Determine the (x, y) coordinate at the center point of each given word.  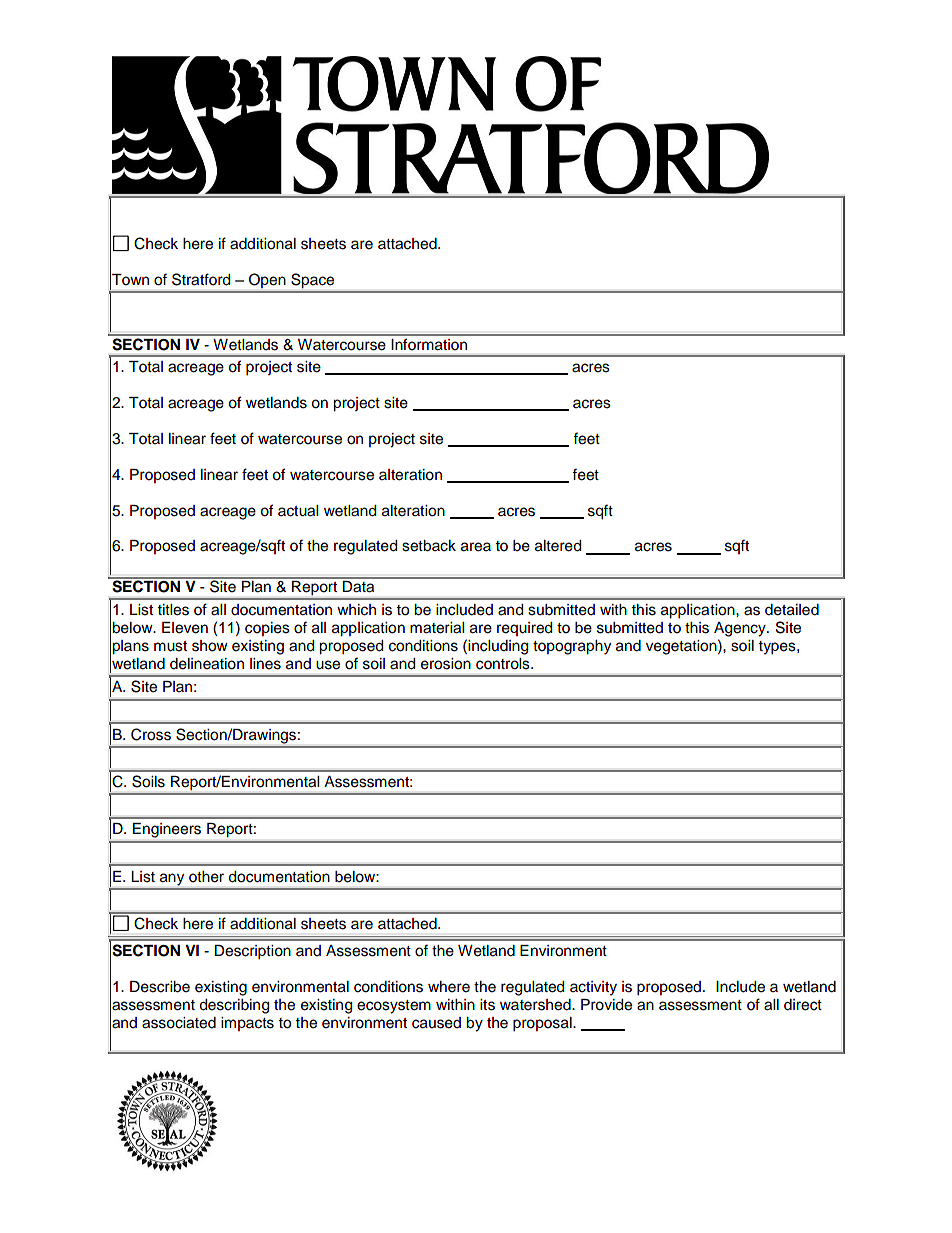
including (497, 647)
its (487, 1005)
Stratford (201, 279)
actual (298, 511)
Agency (741, 629)
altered (558, 546)
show (210, 646)
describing (234, 1006)
